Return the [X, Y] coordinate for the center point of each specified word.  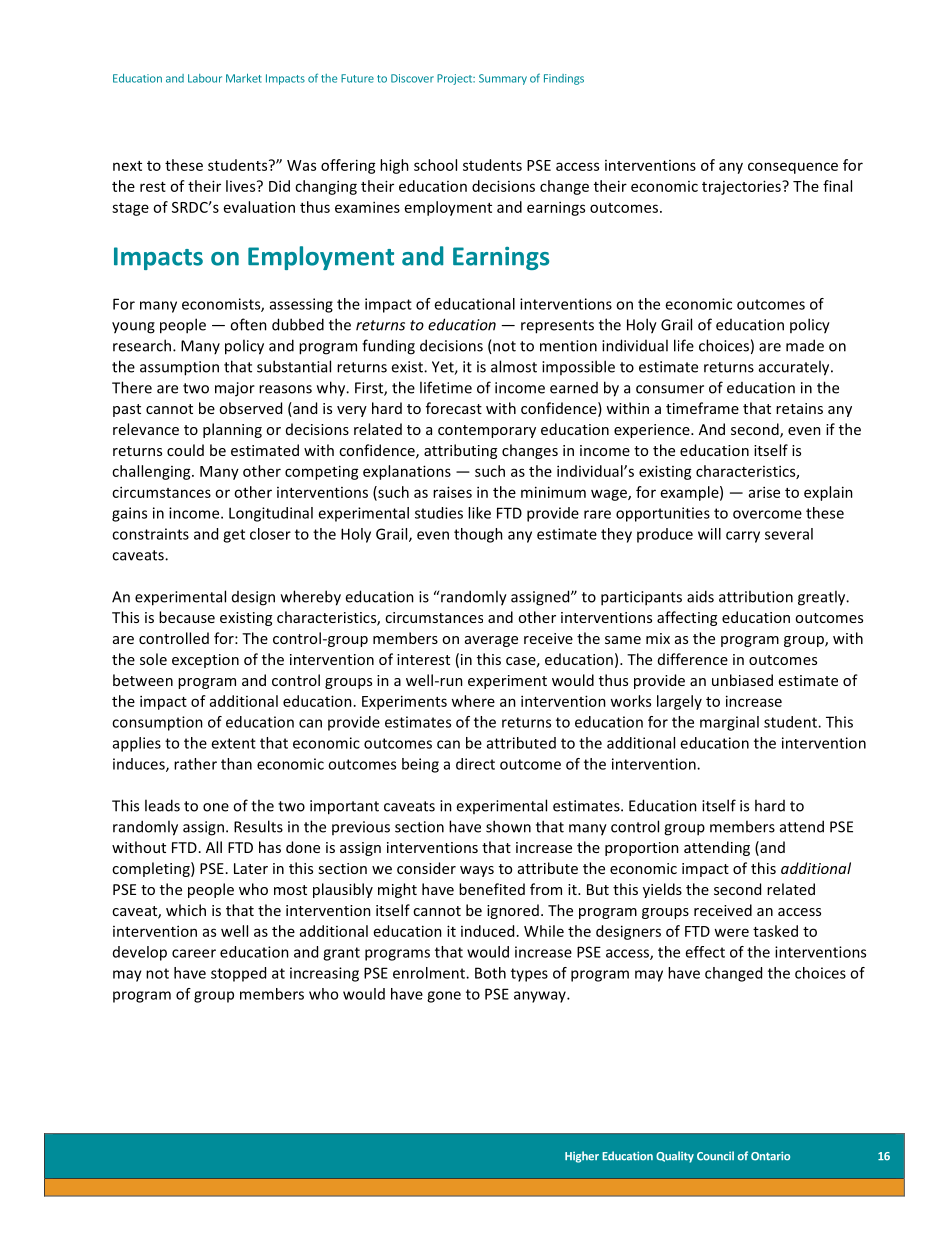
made [805, 345]
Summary [503, 79]
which [186, 910]
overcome [767, 514]
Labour [205, 78]
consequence [793, 168]
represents [557, 327]
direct [475, 764]
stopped [238, 974]
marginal [729, 723]
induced [487, 931]
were [731, 932]
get [234, 536]
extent [233, 743]
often [248, 324]
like [479, 513]
